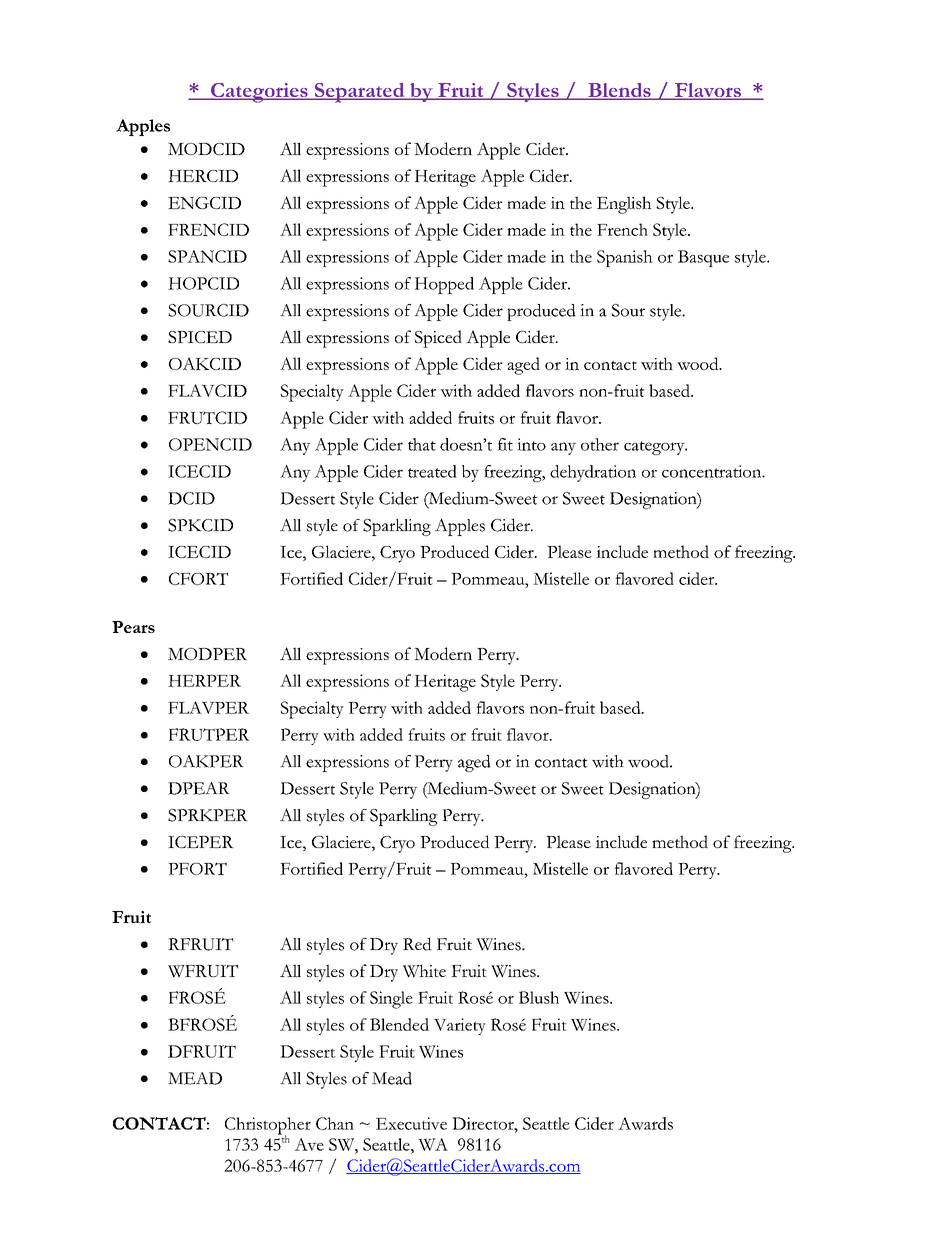 This screenshot has height=1233, width=952. What do you see at coordinates (619, 91) in the screenshot?
I see `Blends` at bounding box center [619, 91].
